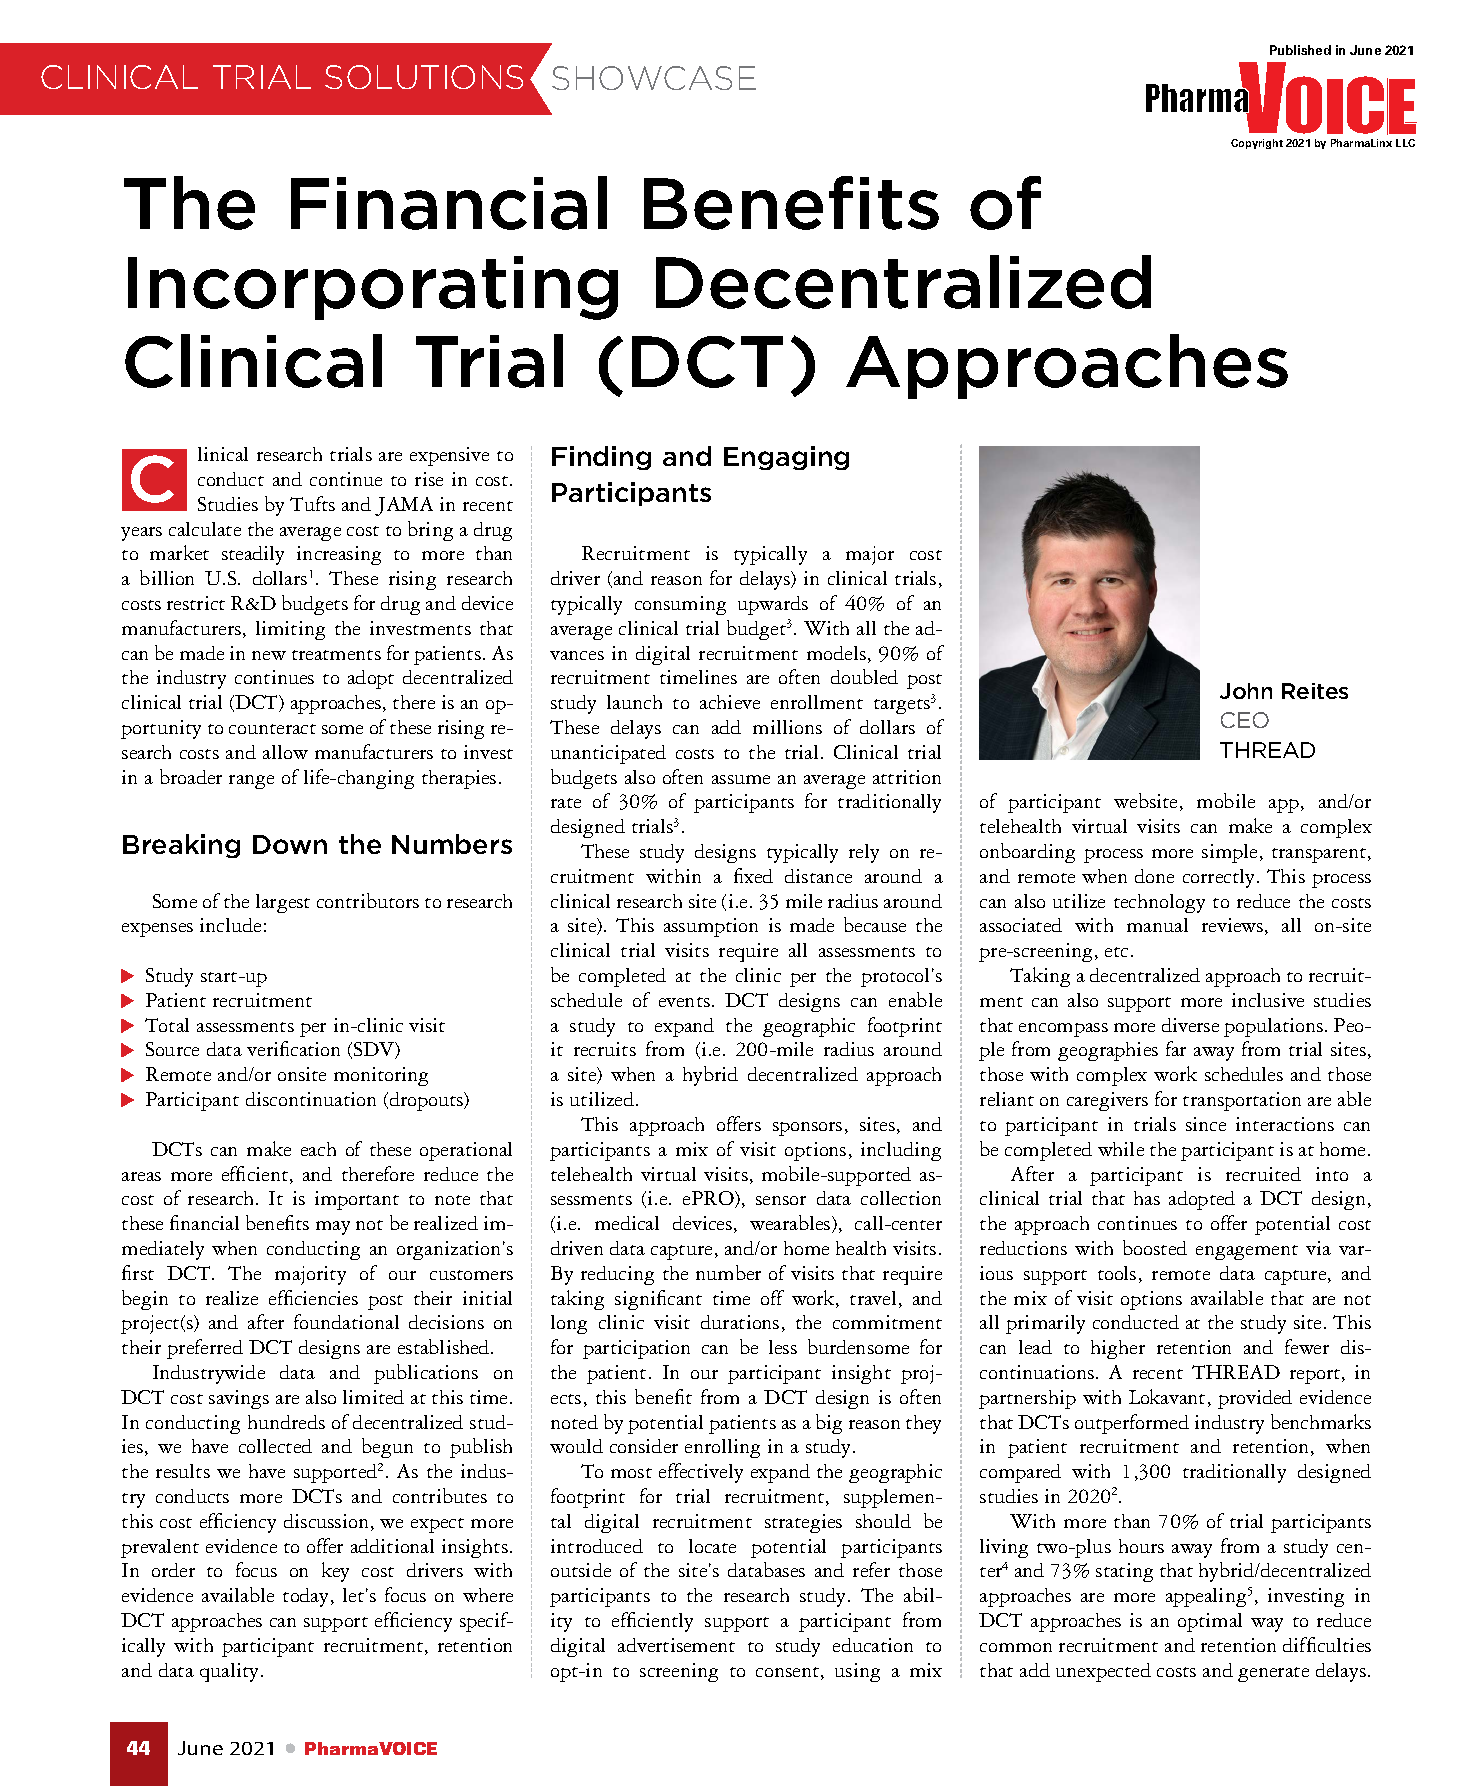  Describe the element at coordinates (307, 1597) in the page. I see `today` at that location.
